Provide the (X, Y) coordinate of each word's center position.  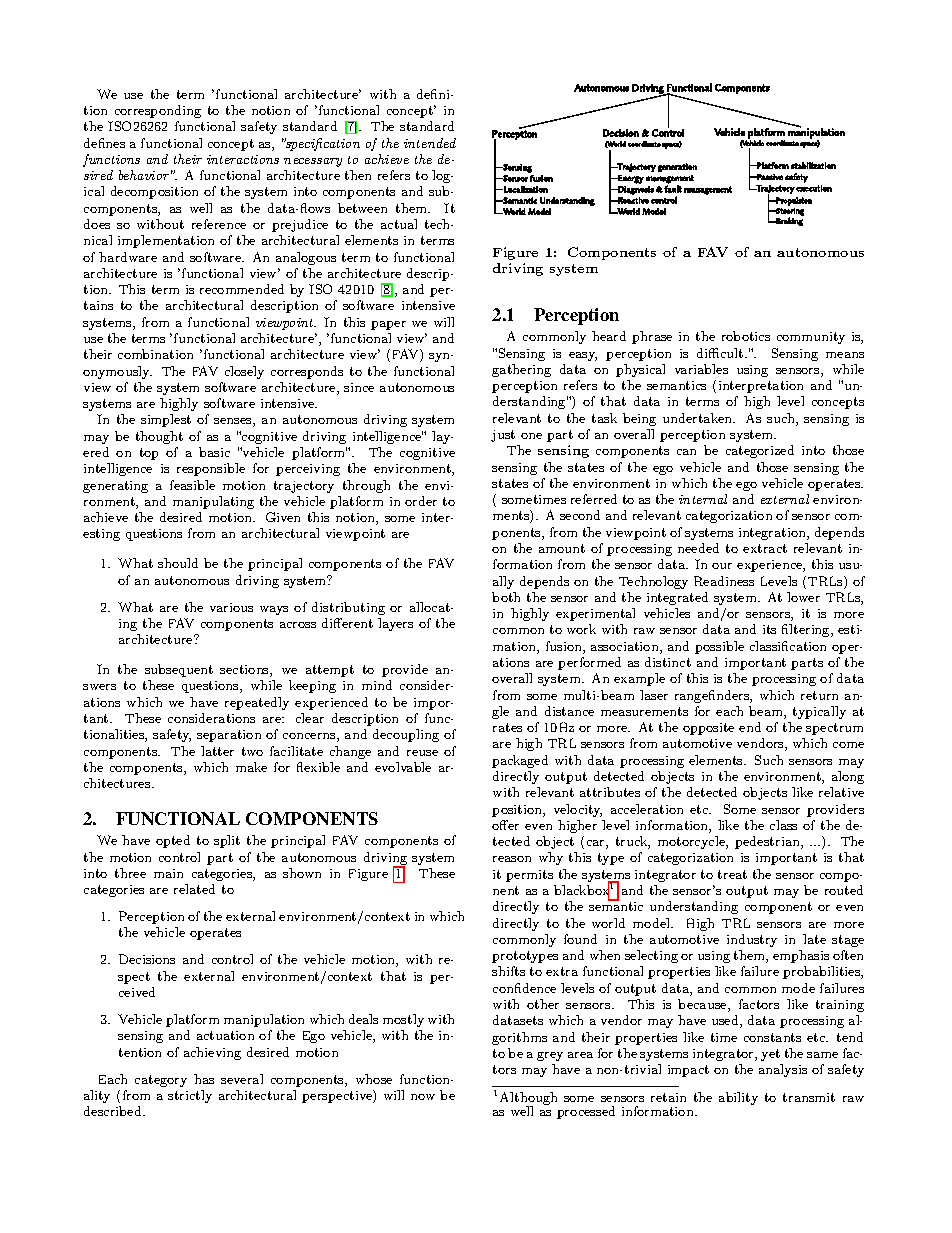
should (178, 563)
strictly (190, 1096)
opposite (708, 729)
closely (244, 372)
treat (732, 874)
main (168, 873)
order (421, 501)
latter (217, 751)
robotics (746, 336)
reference (219, 224)
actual (399, 224)
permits (529, 876)
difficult (721, 353)
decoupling (406, 735)
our (722, 566)
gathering (521, 370)
